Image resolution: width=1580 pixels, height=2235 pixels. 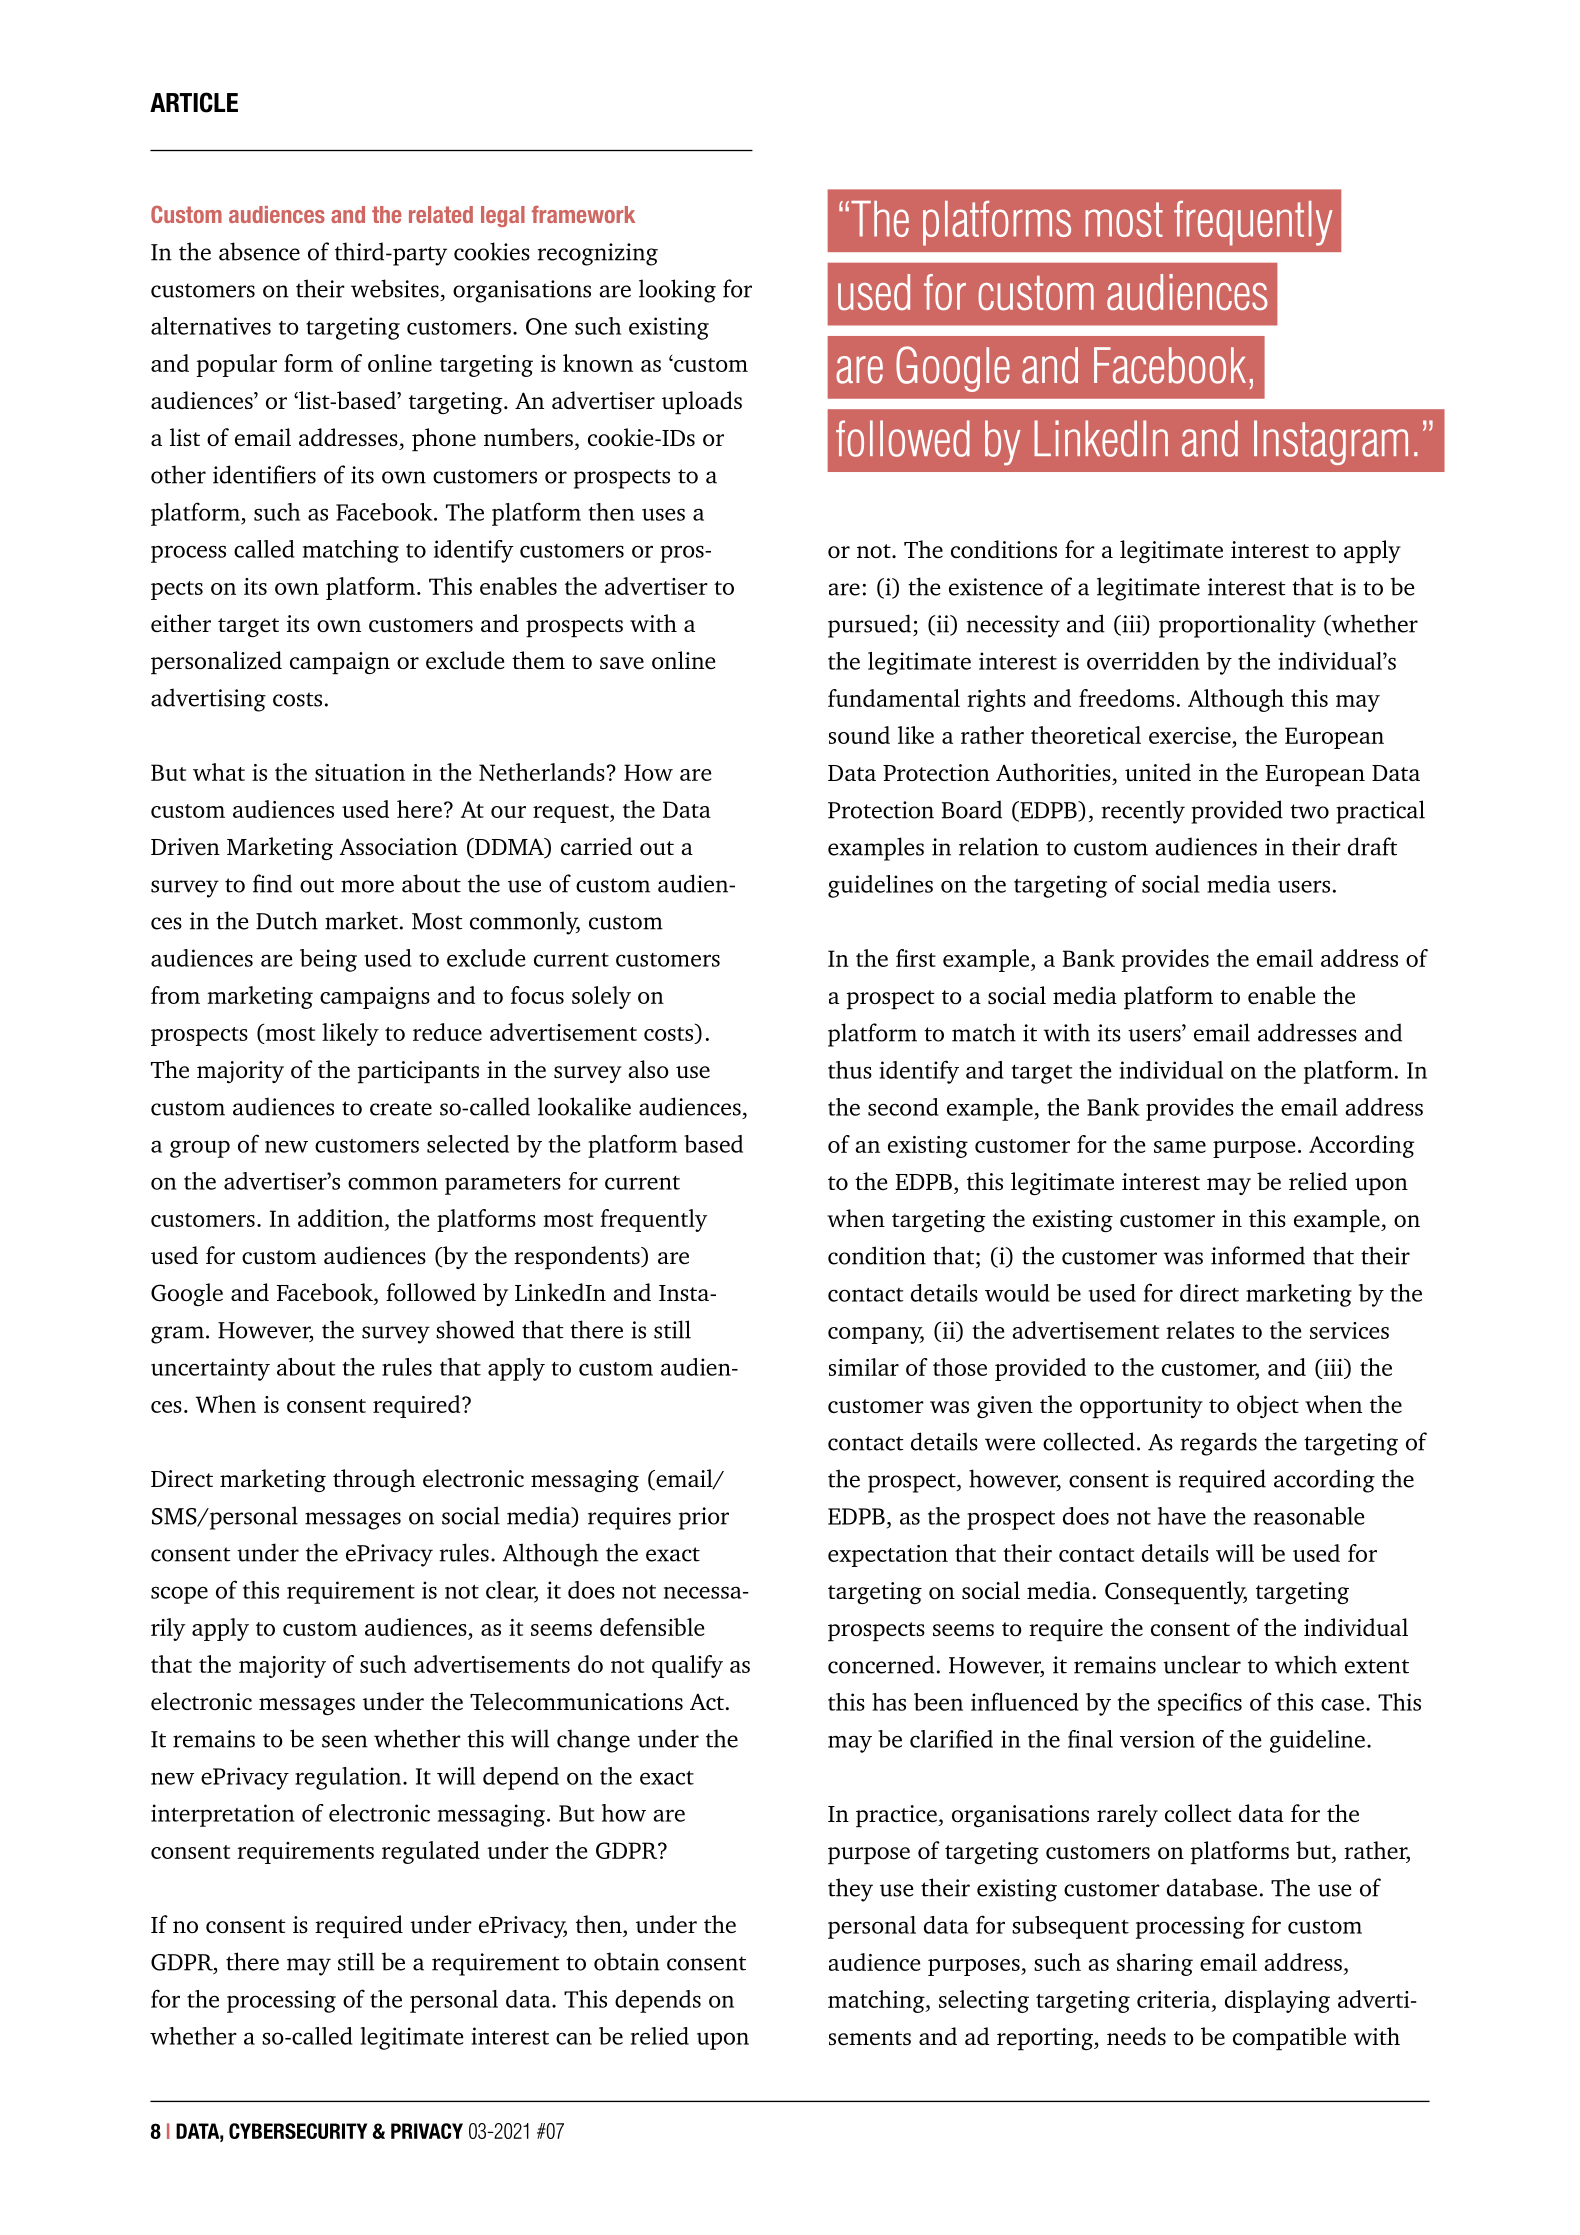 I want to click on situation, so click(x=360, y=772).
